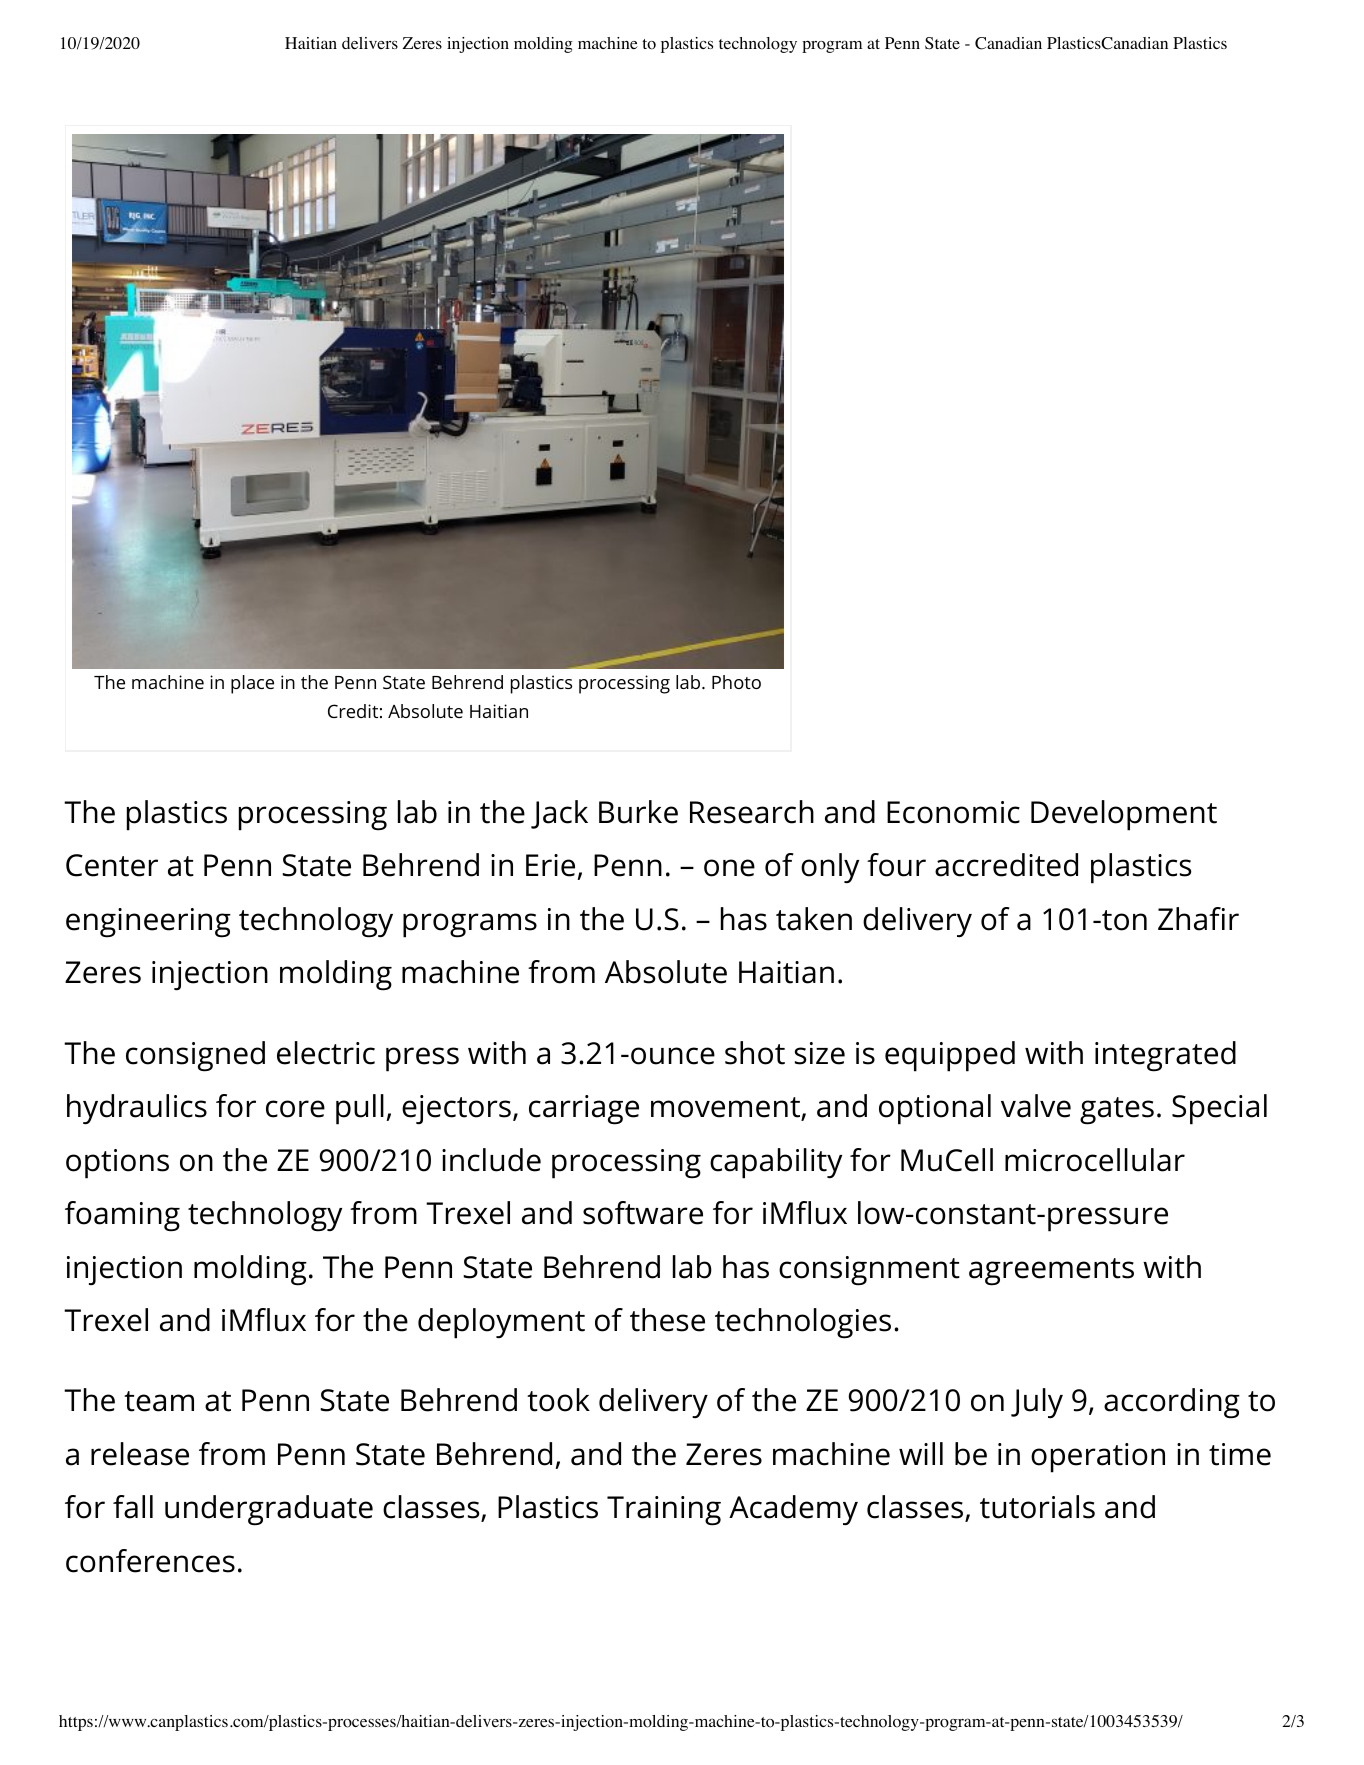 The image size is (1364, 1765). Describe the element at coordinates (269, 1510) in the image. I see `undergraduate` at that location.
